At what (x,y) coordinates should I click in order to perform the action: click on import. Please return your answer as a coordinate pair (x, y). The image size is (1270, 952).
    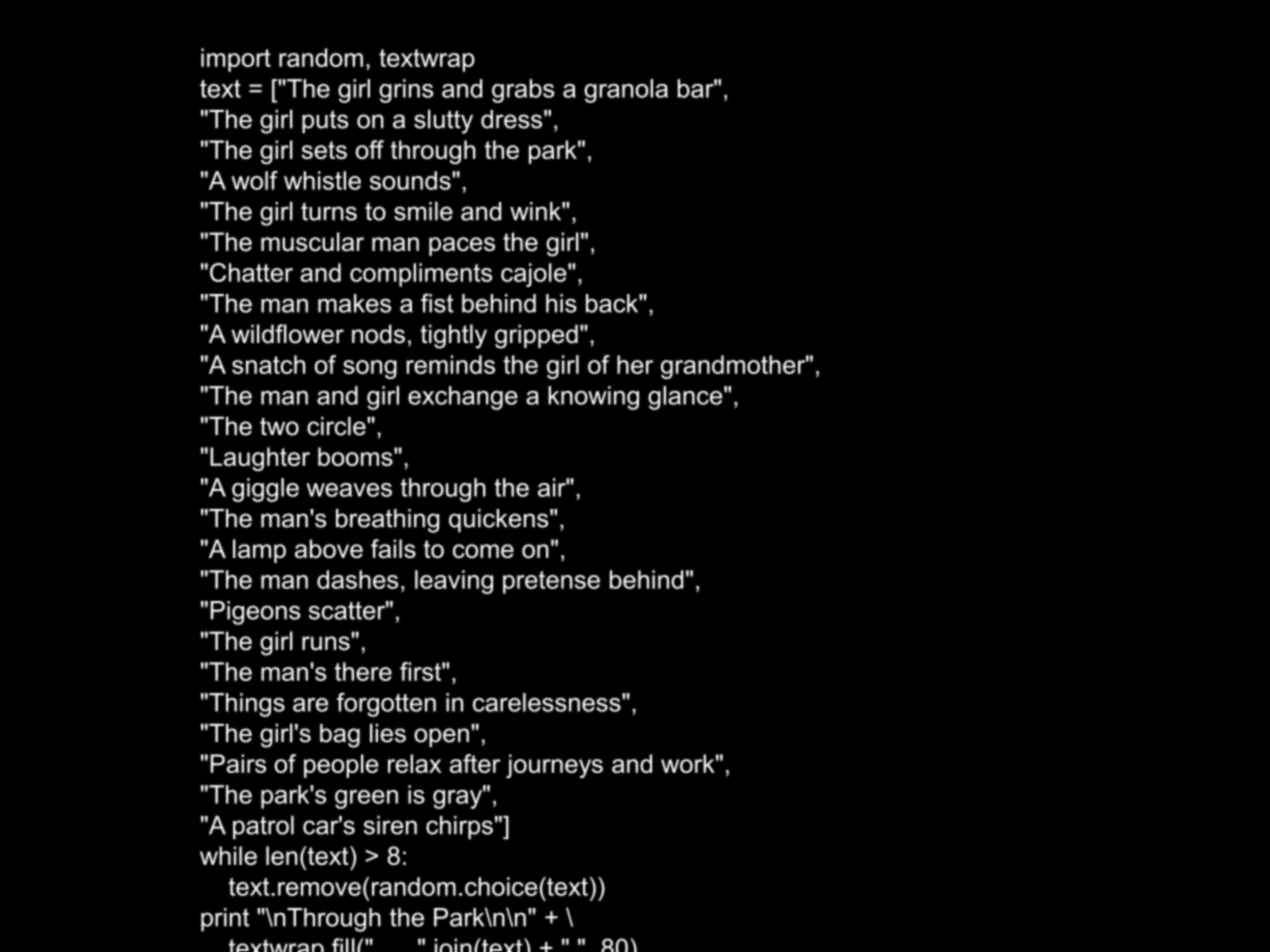
    Looking at the image, I should click on (236, 60).
